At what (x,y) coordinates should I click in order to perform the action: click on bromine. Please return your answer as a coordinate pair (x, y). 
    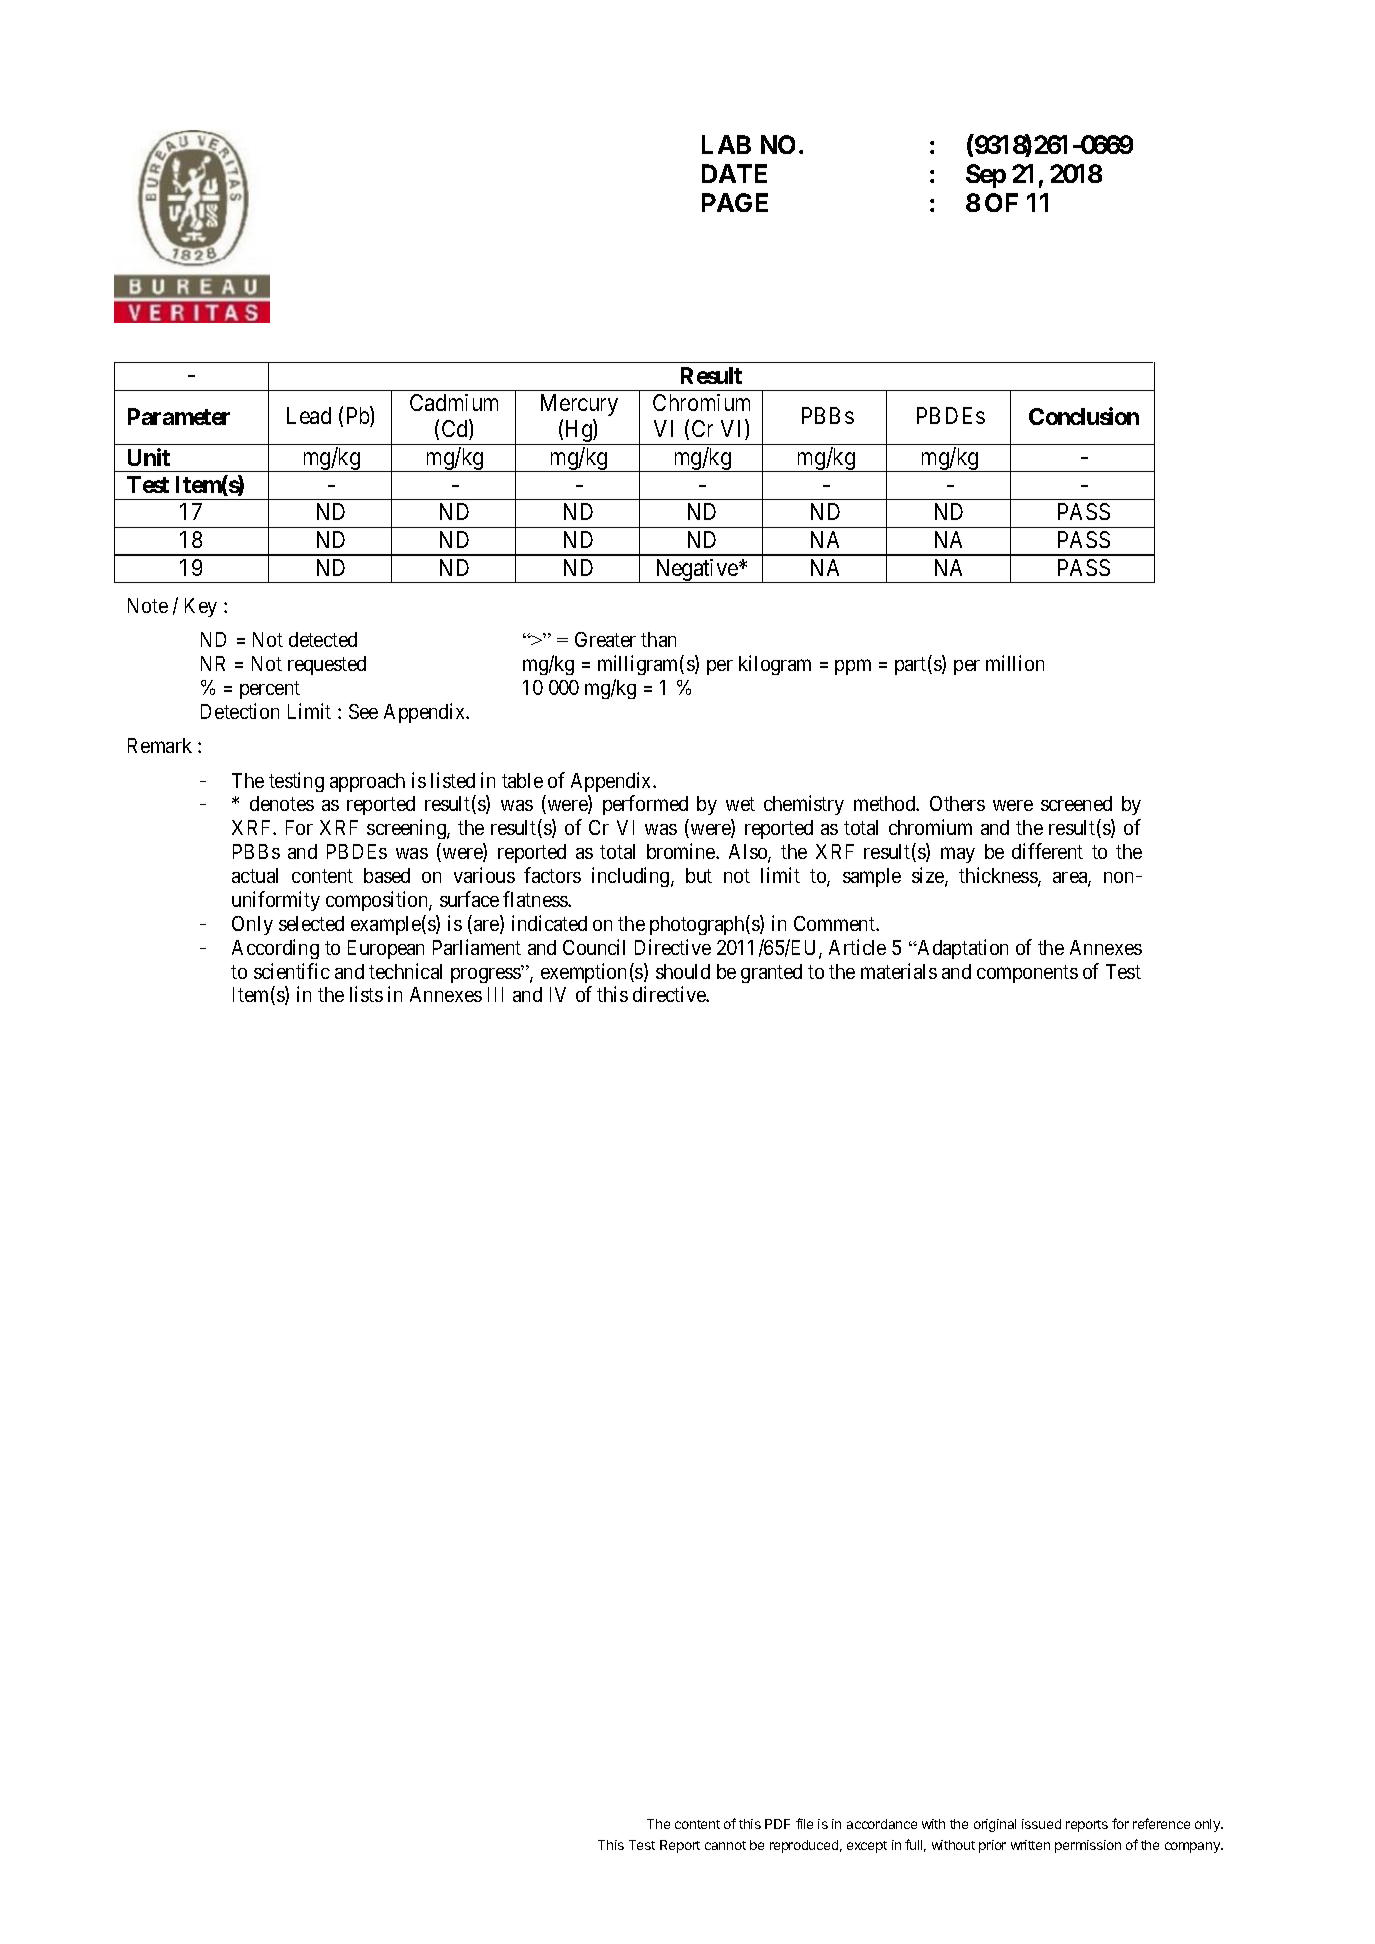
    Looking at the image, I should click on (682, 851).
